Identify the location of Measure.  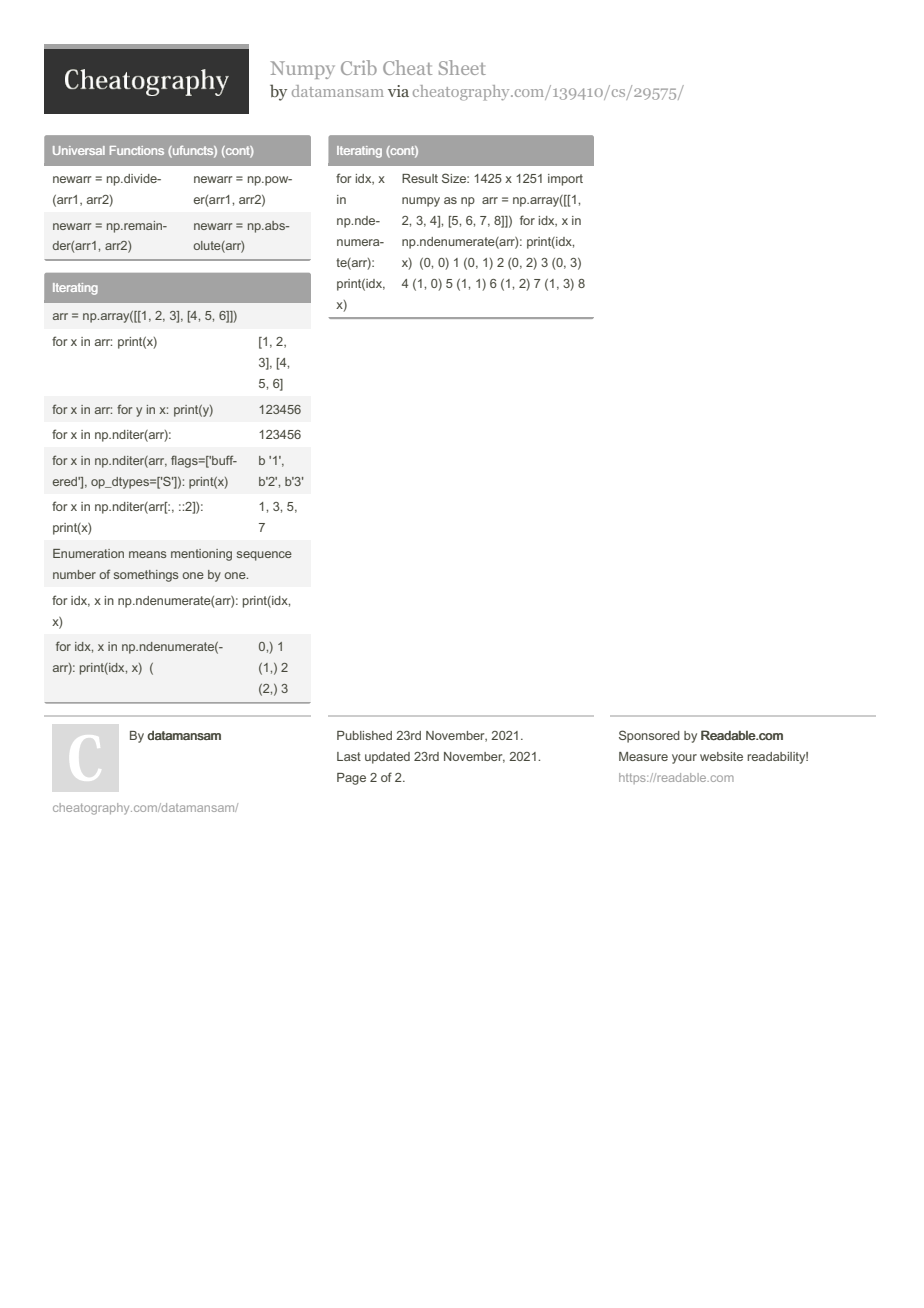
(643, 756).
